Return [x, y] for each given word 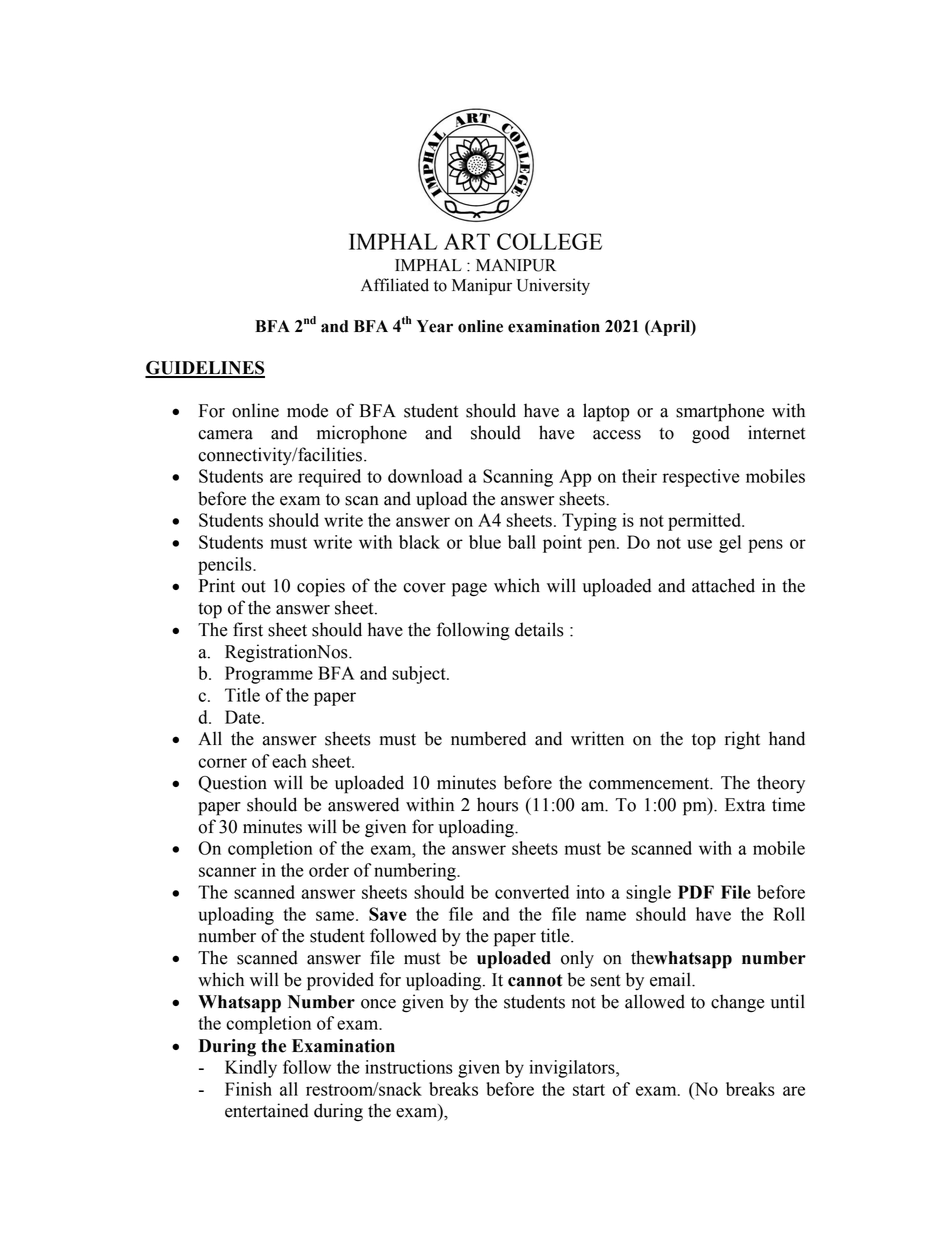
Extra [745, 805]
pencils [226, 566]
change [737, 1003]
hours [497, 804]
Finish [248, 1089]
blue [485, 542]
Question [232, 784]
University [553, 286]
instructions [409, 1067]
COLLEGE [549, 241]
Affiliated [395, 285]
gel [730, 544]
